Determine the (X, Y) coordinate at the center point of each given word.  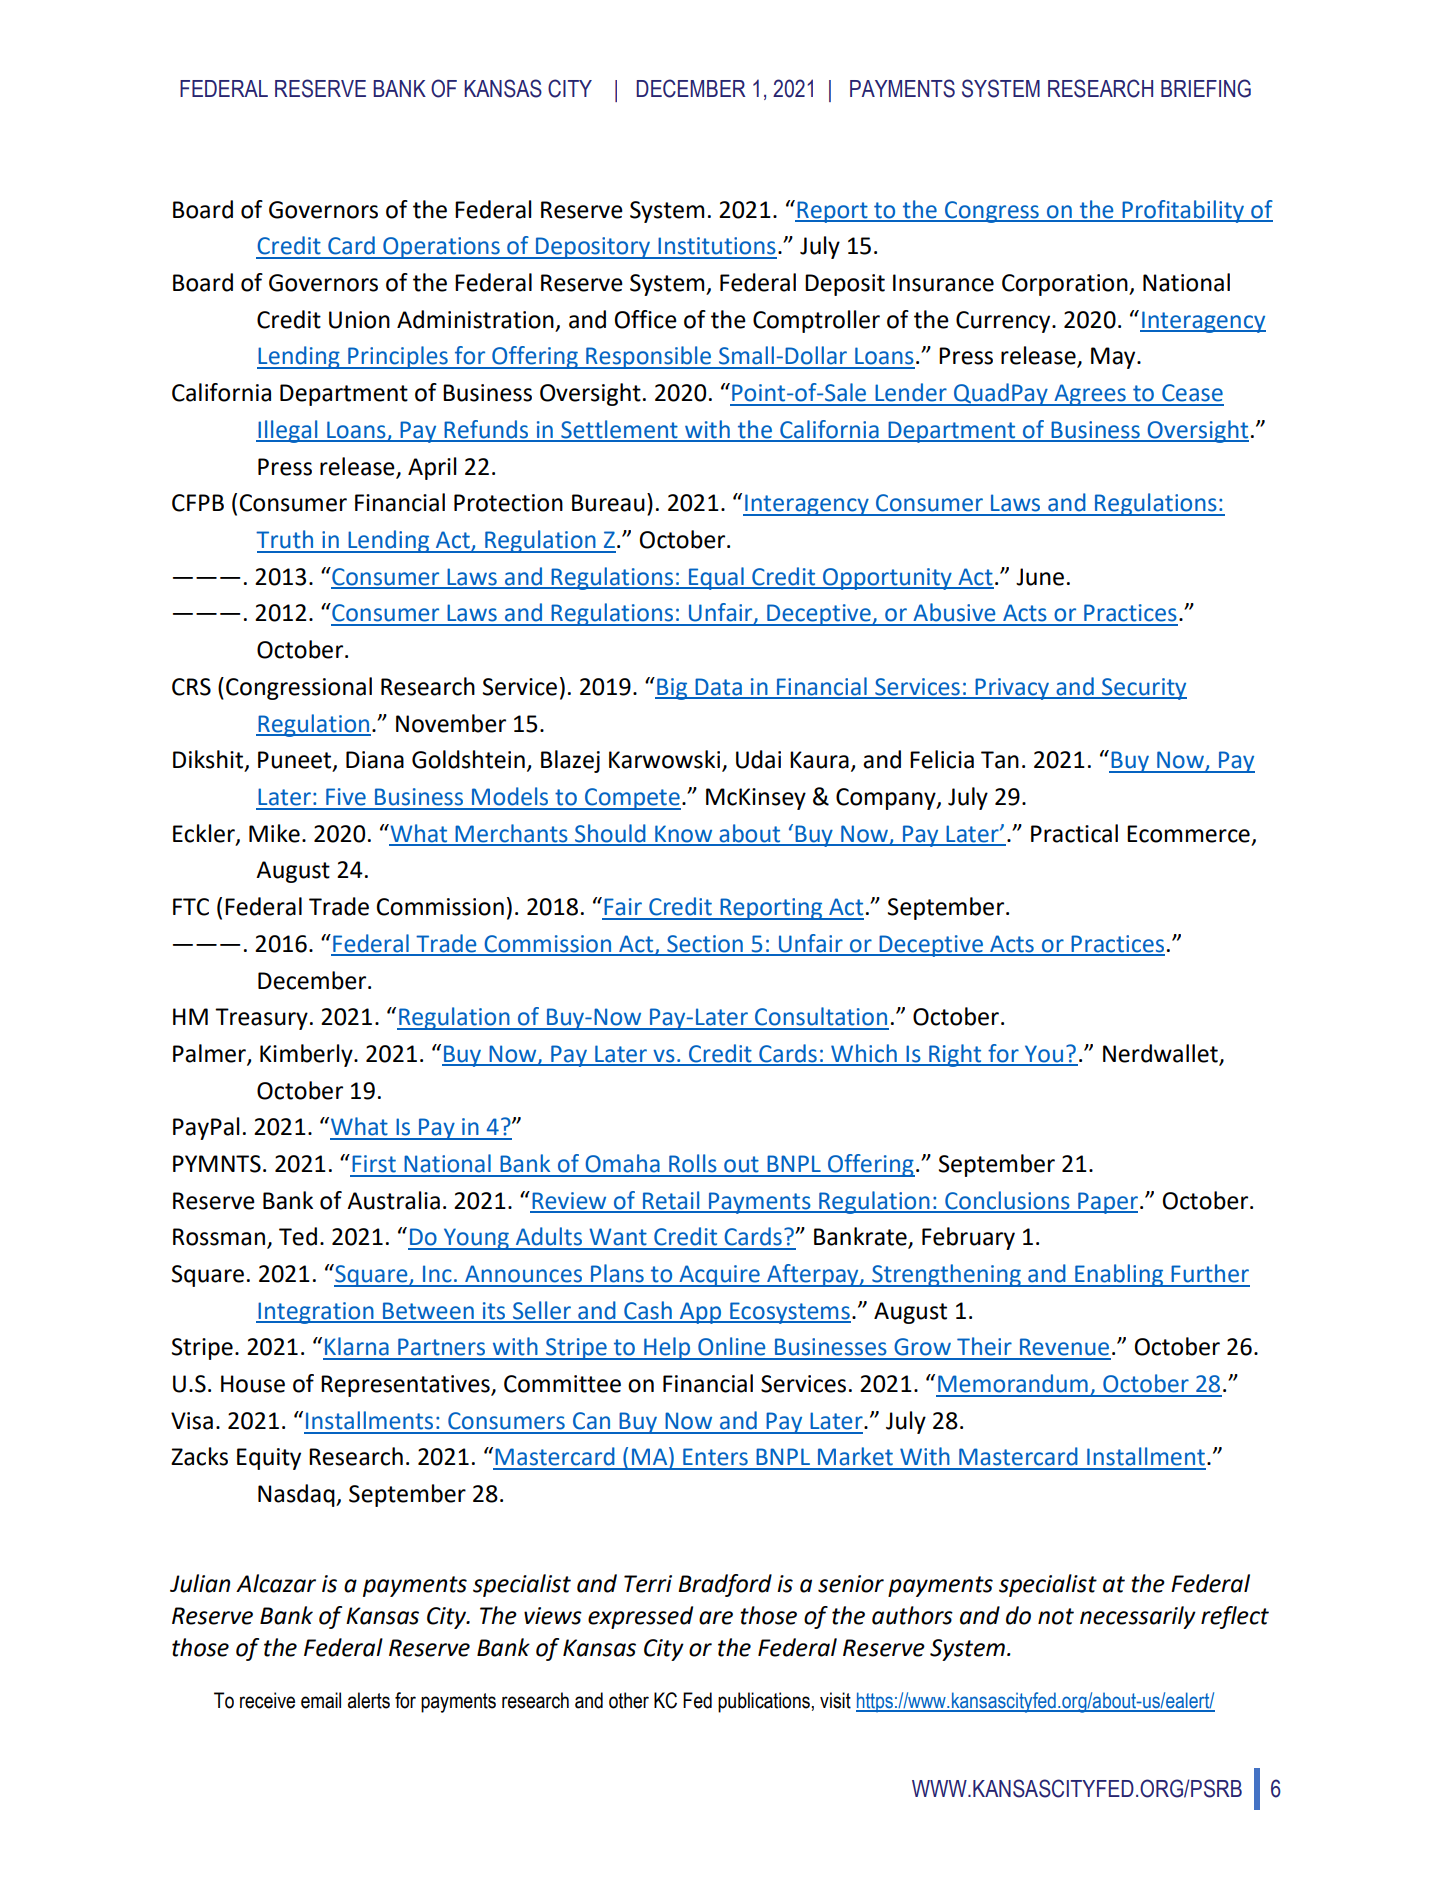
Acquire (719, 1276)
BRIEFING (1206, 88)
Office (646, 319)
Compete (631, 799)
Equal (716, 578)
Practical (1074, 833)
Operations (441, 248)
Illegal (288, 431)
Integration (316, 1313)
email (321, 1700)
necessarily (1138, 1617)
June (1040, 577)
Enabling (1119, 1275)
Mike (274, 833)
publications (764, 1702)
